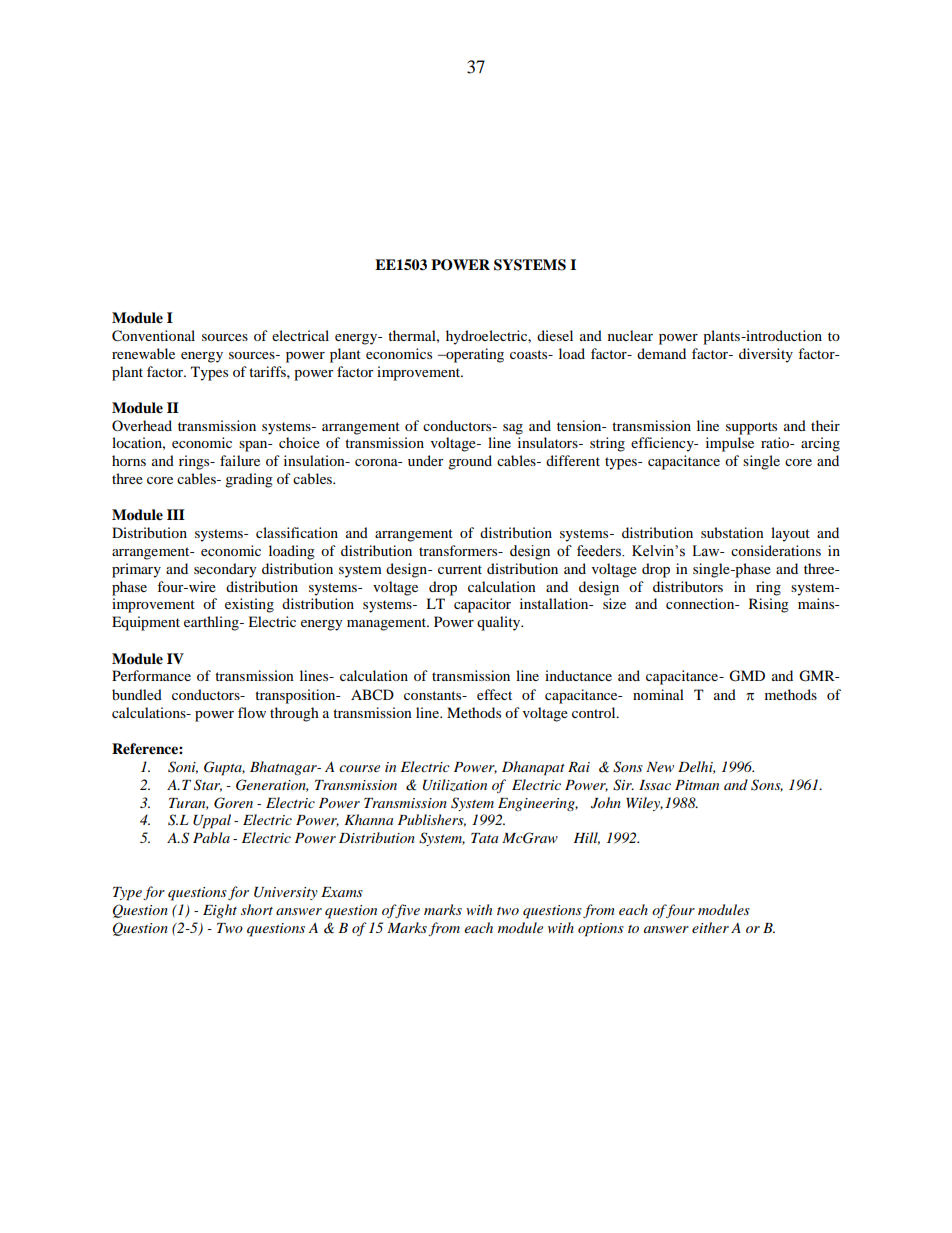 The width and height of the screenshot is (952, 1233). I want to click on ground, so click(470, 462).
